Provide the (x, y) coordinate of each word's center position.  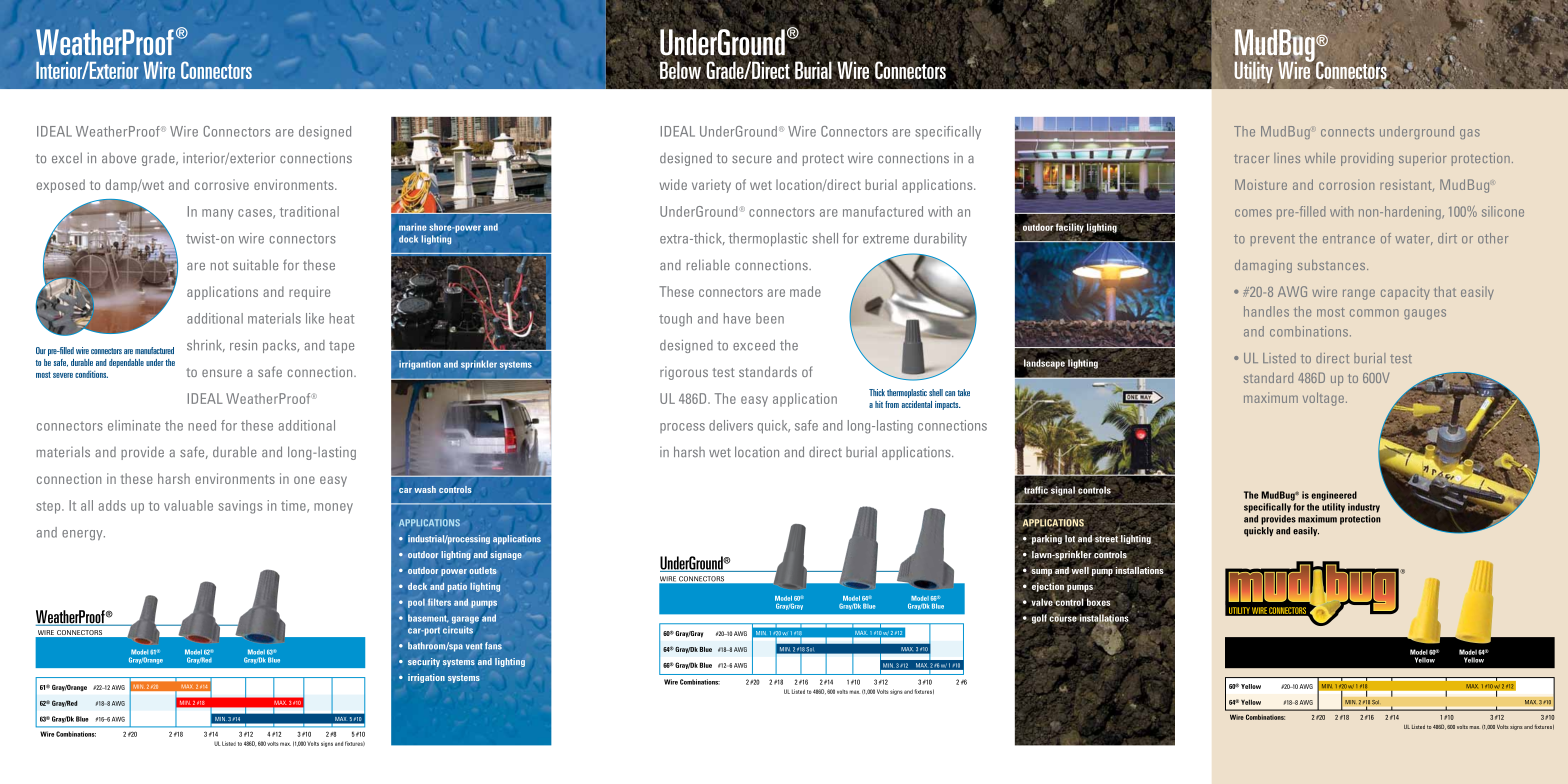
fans (493, 646)
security (424, 662)
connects (1347, 132)
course (1063, 618)
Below (680, 69)
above (119, 158)
